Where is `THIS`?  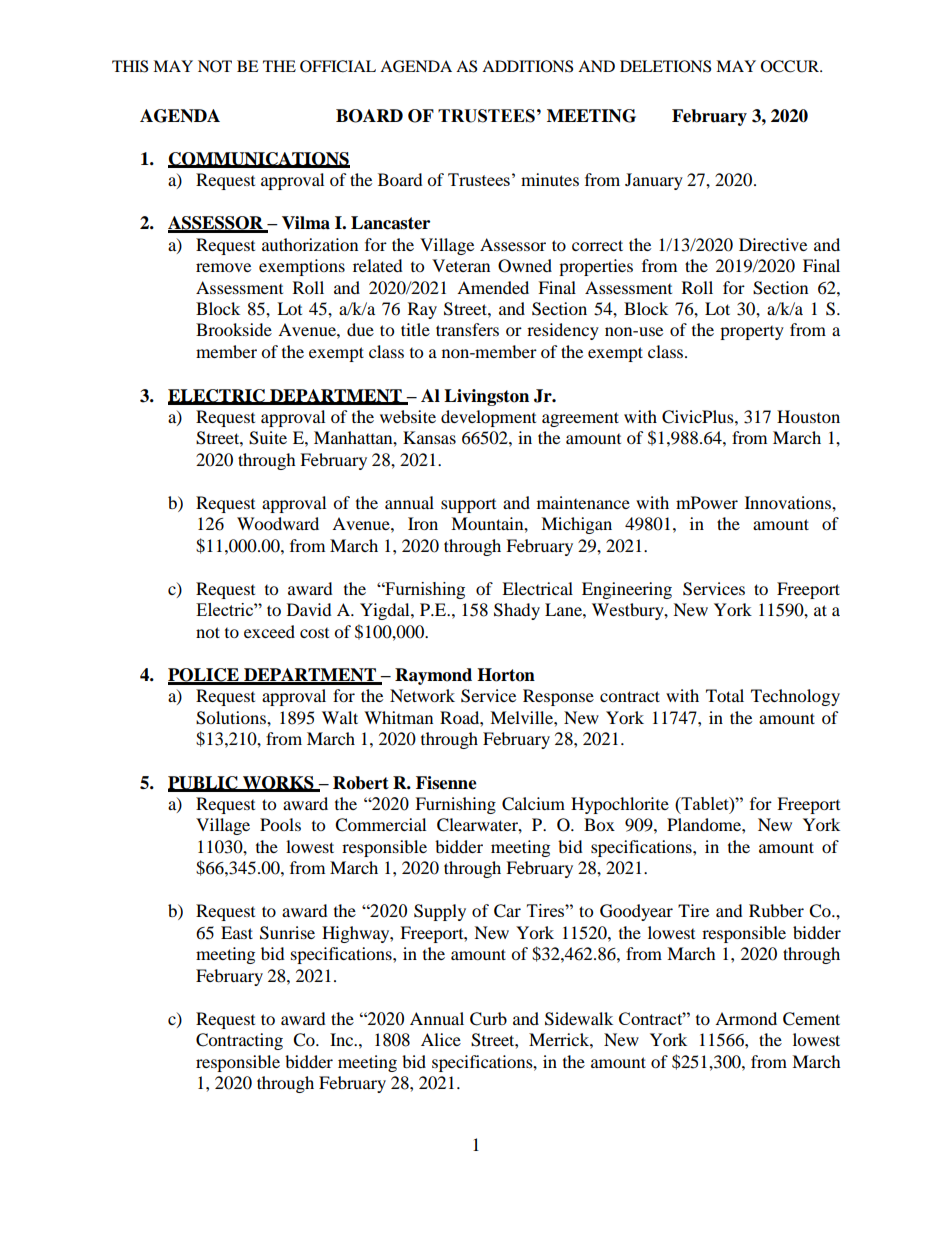
THIS is located at coordinates (130, 66).
